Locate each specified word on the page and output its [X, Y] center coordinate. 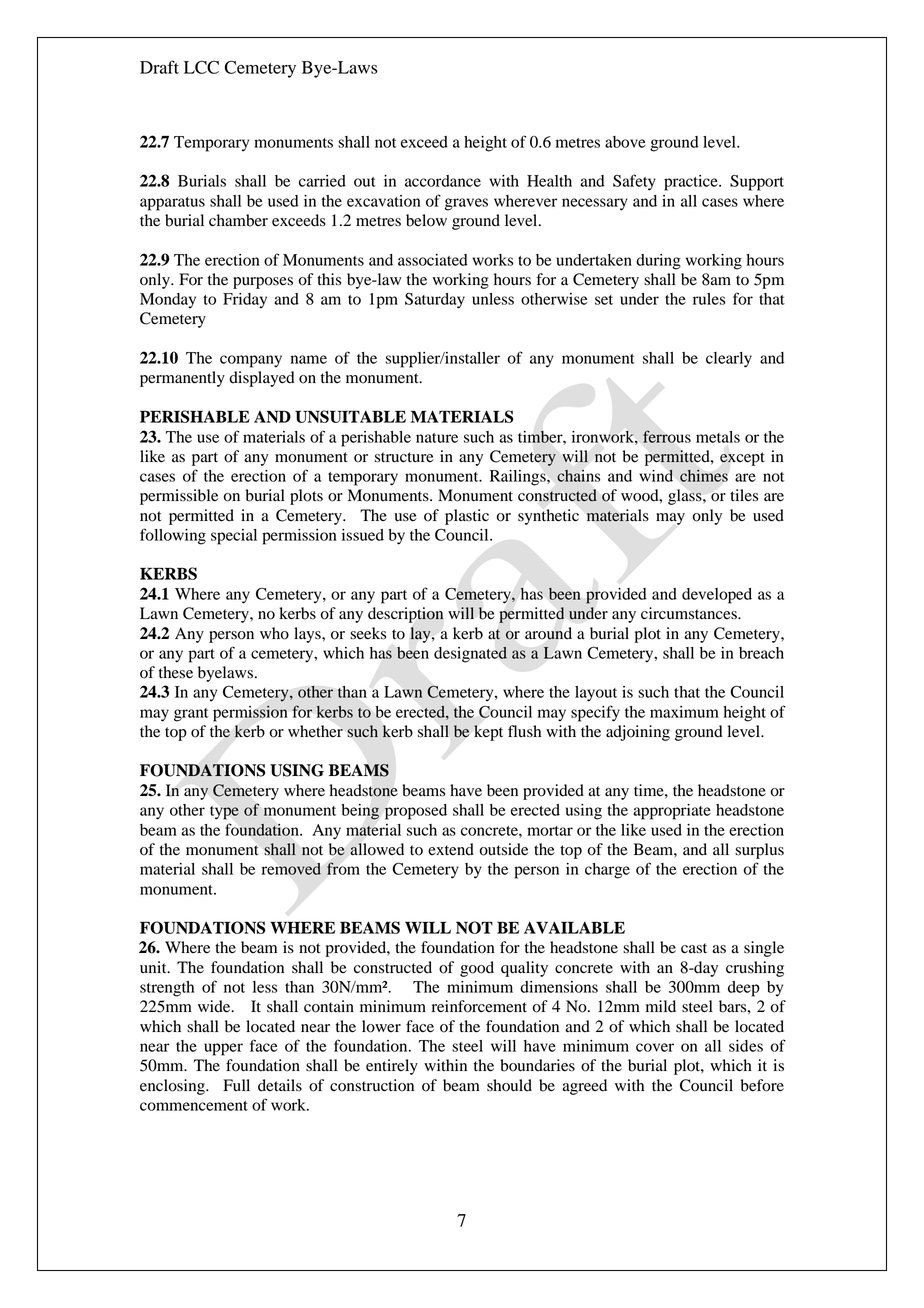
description [405, 615]
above [625, 142]
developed [717, 596]
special [234, 537]
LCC [201, 67]
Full [236, 1085]
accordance [443, 181]
